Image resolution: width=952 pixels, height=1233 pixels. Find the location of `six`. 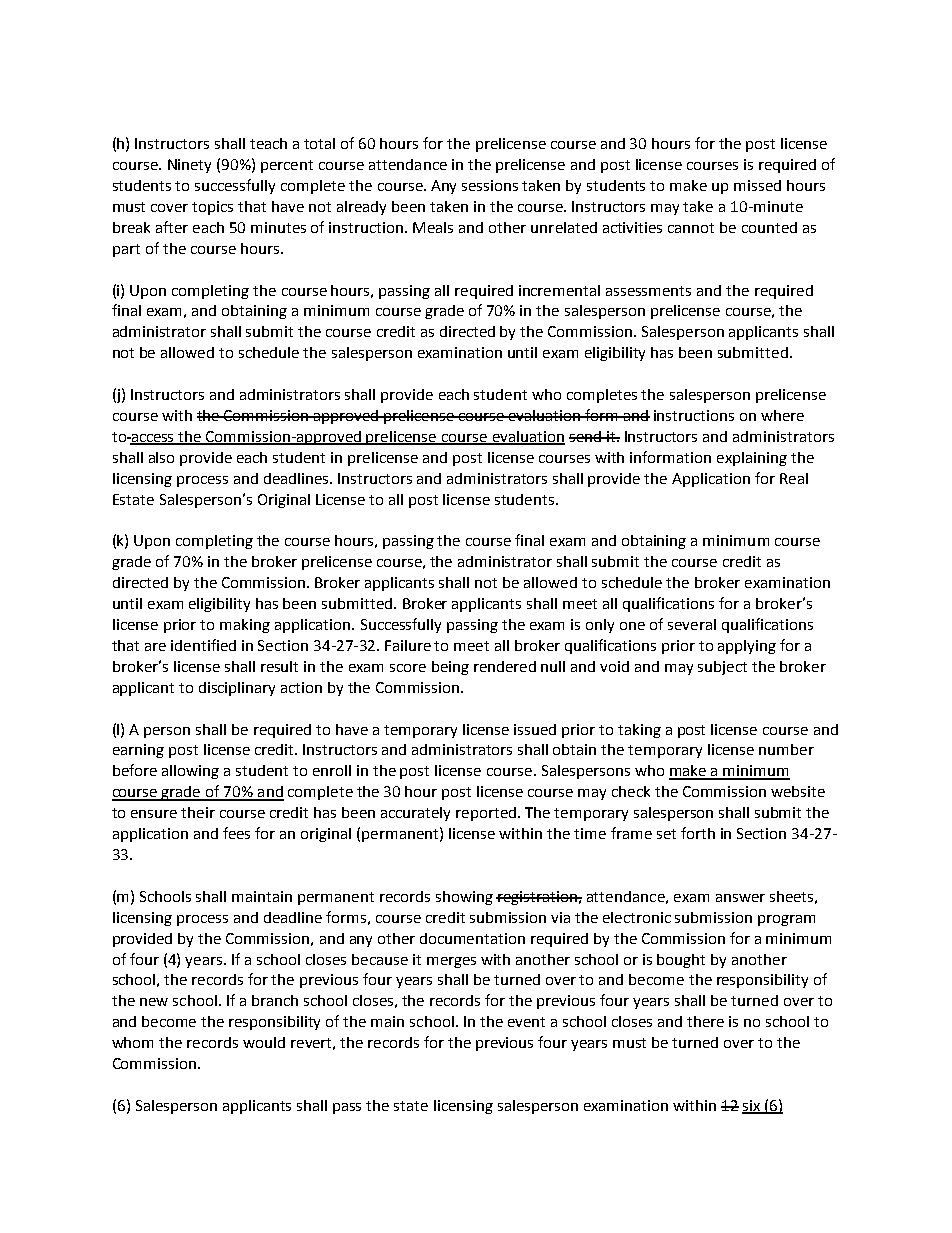

six is located at coordinates (752, 1106).
